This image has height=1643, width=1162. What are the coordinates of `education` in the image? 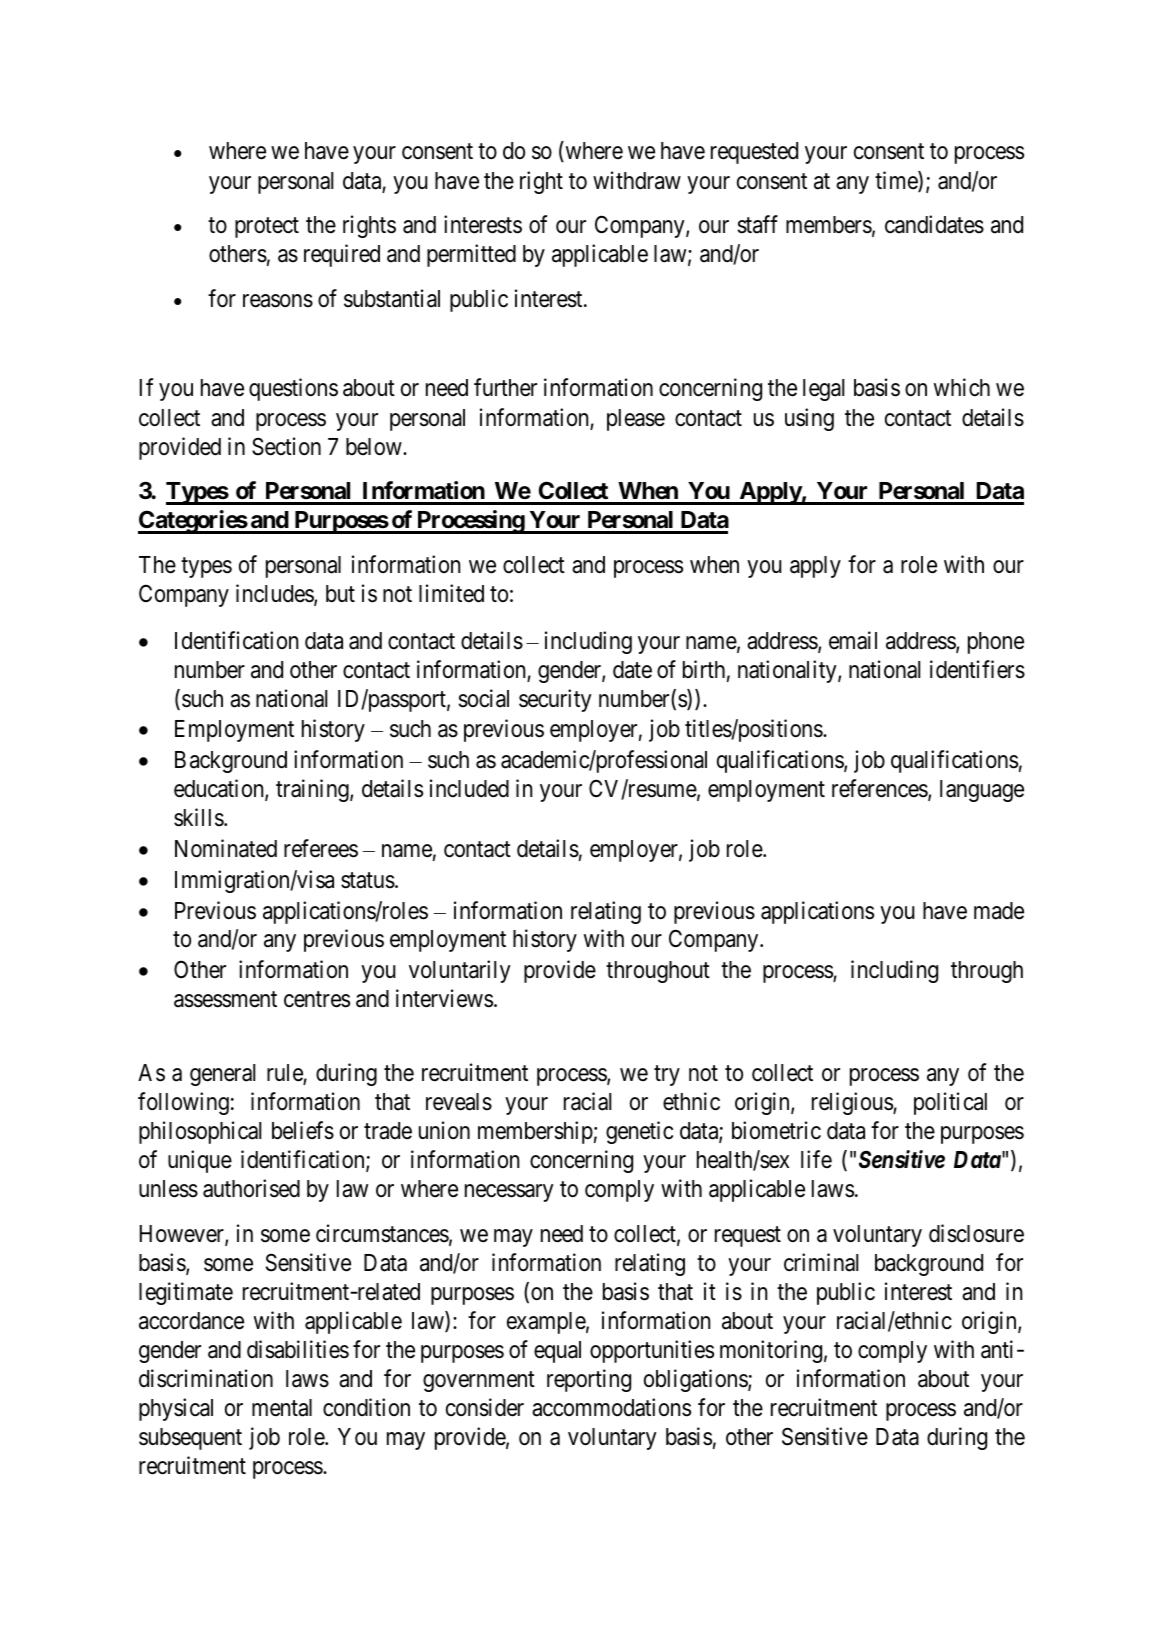 It's located at (220, 789).
